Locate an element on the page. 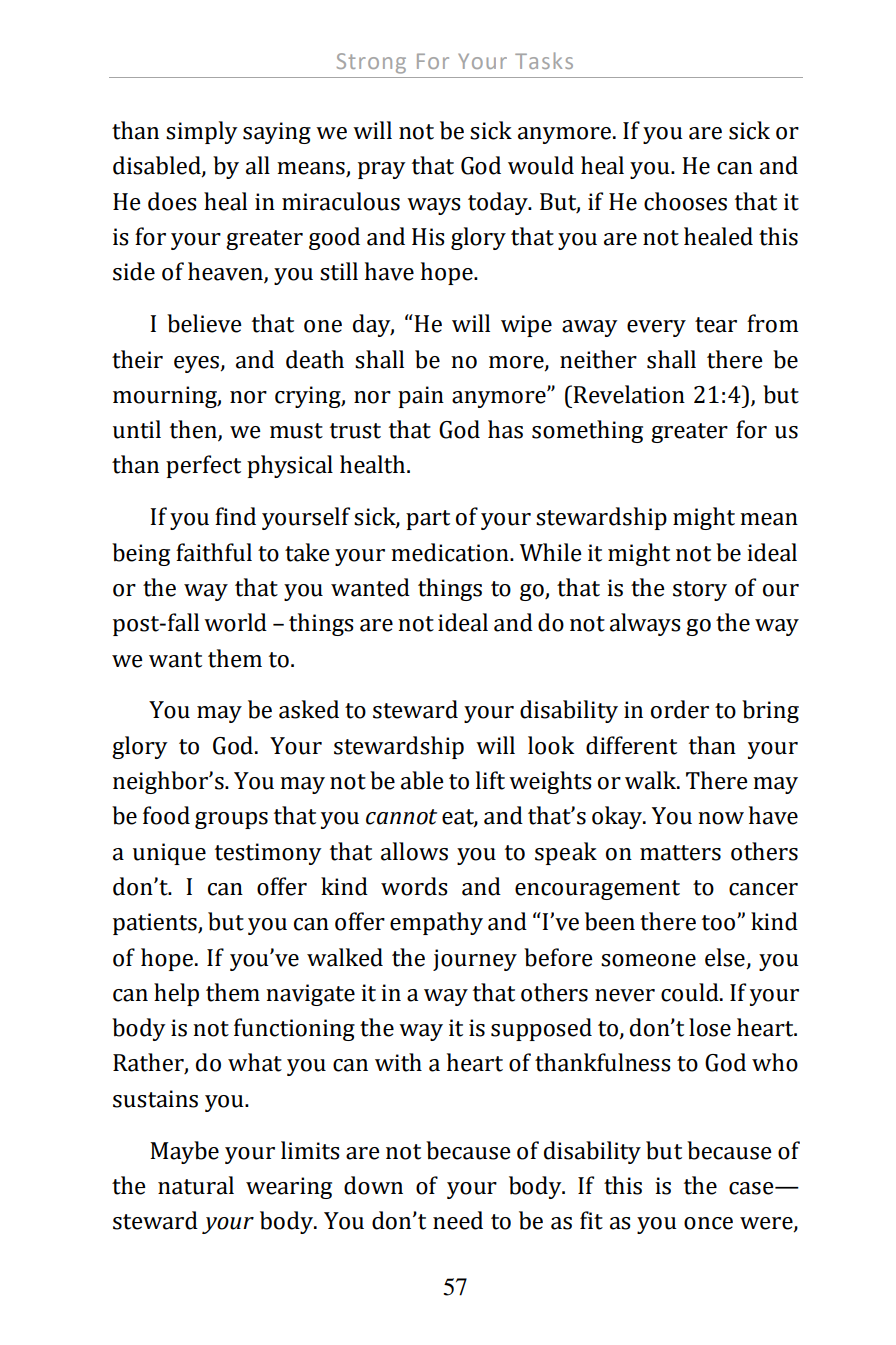 This page has width=896, height=1345. natural is located at coordinates (196, 1185).
